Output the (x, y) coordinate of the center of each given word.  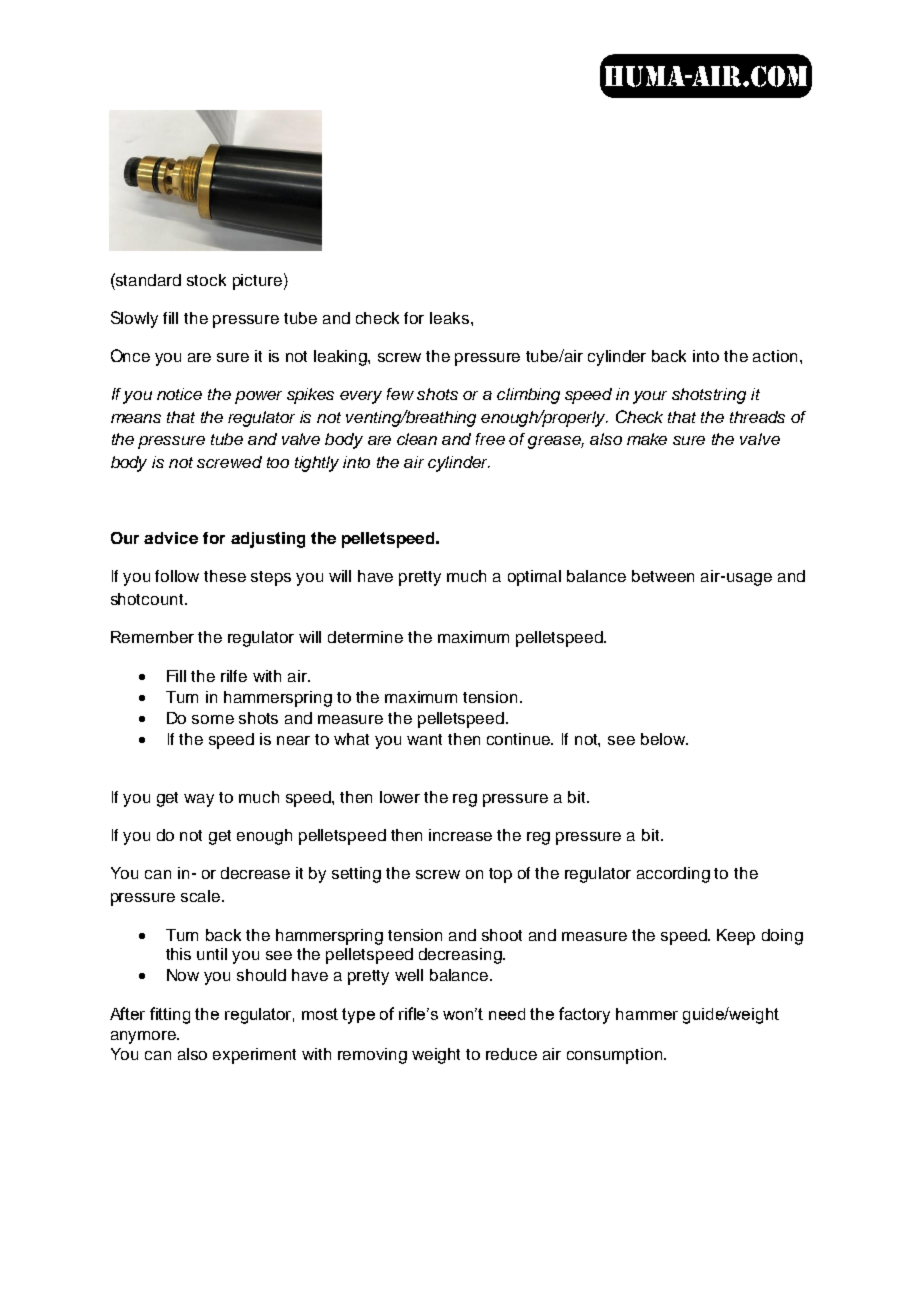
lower (400, 797)
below (664, 739)
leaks (449, 318)
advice (171, 538)
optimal (534, 578)
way (199, 800)
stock (206, 280)
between (663, 576)
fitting (170, 1015)
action (775, 356)
